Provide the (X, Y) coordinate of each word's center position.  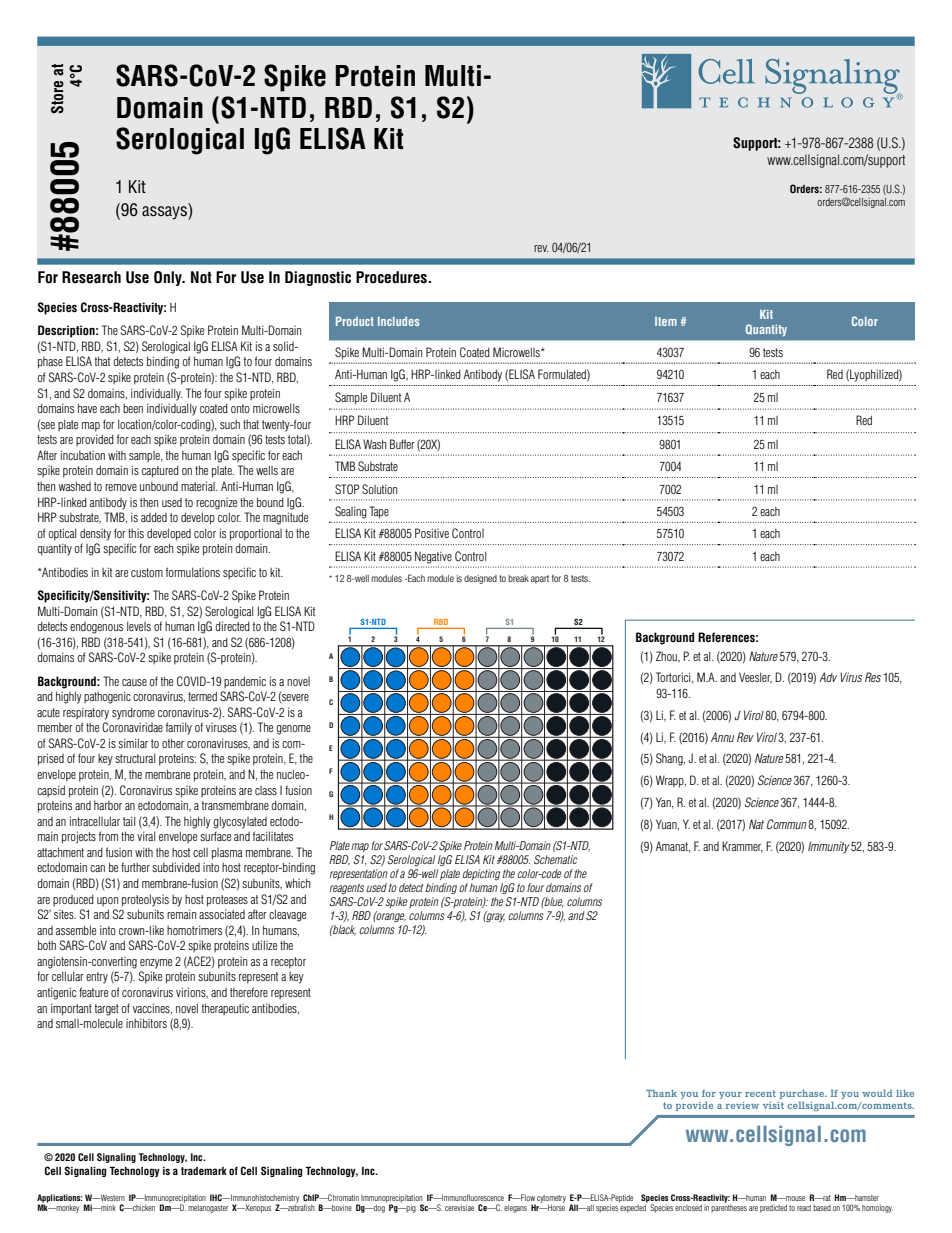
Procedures (392, 277)
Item (666, 321)
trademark (204, 1171)
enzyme (156, 964)
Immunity (829, 847)
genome (293, 730)
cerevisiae (459, 1207)
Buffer (402, 444)
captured (160, 471)
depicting (481, 874)
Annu (722, 737)
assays (165, 213)
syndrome (133, 713)
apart (540, 579)
